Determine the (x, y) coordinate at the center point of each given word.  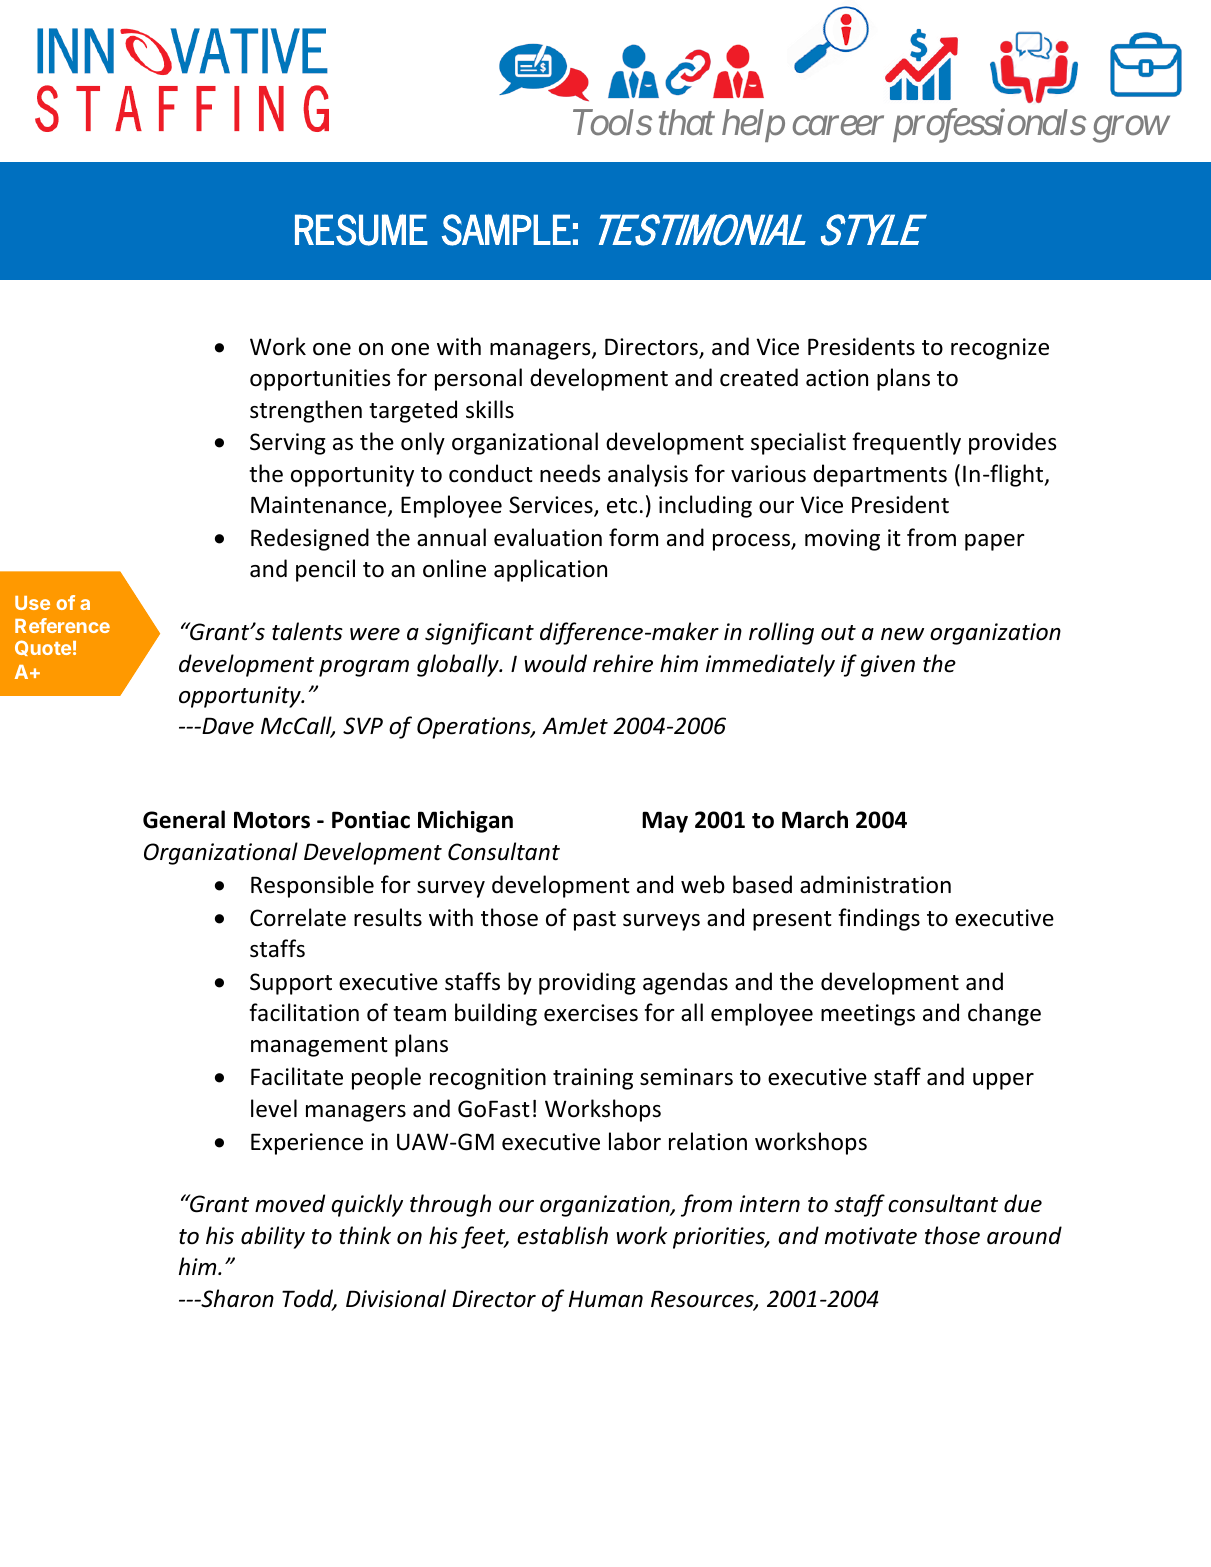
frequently (906, 443)
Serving (288, 444)
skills (490, 409)
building (496, 1014)
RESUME (361, 230)
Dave (227, 726)
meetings (868, 1015)
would (556, 663)
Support (291, 984)
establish (562, 1235)
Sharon (236, 1298)
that (687, 122)
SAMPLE (506, 230)
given (888, 666)
